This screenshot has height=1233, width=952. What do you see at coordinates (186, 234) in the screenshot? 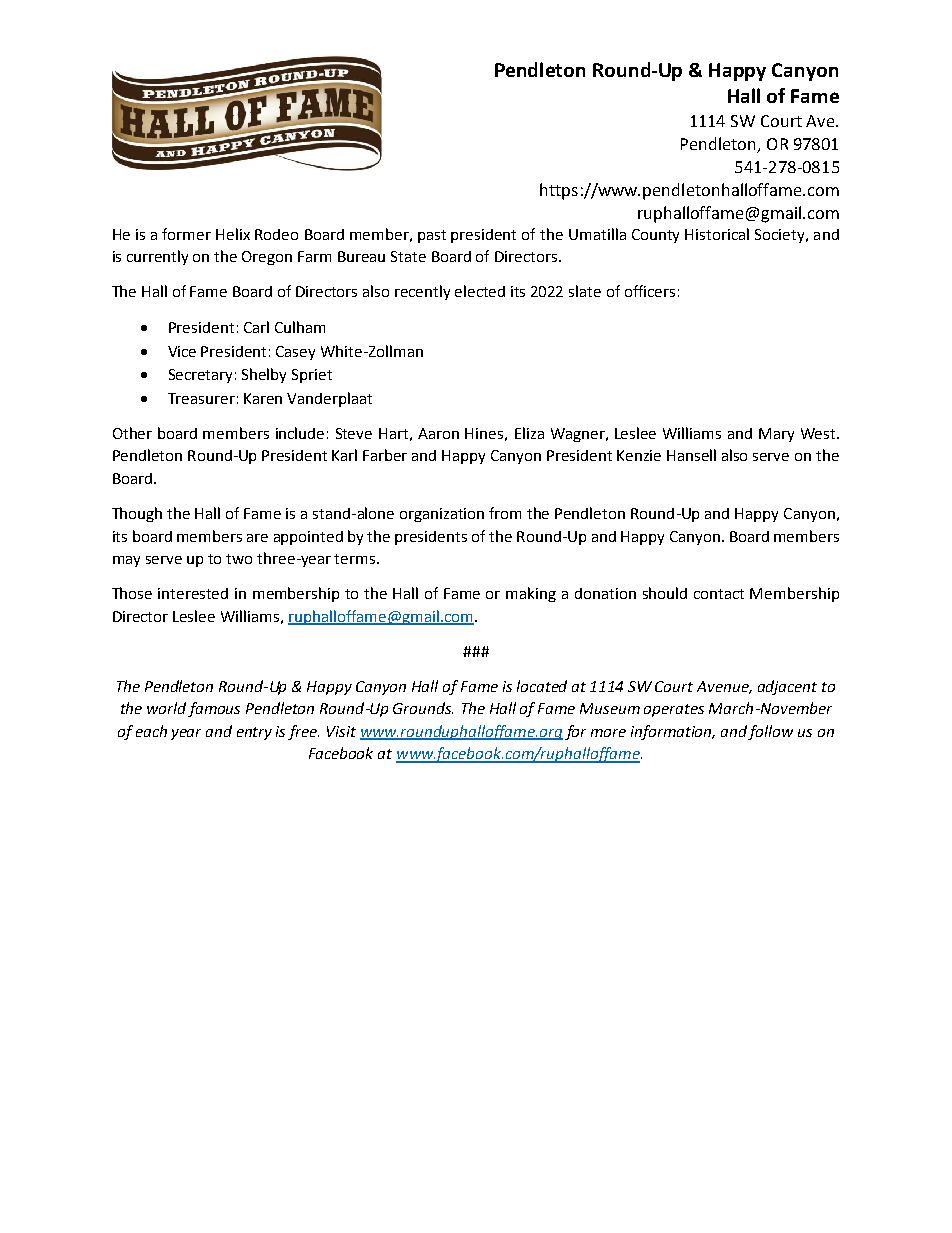
I see `former` at bounding box center [186, 234].
